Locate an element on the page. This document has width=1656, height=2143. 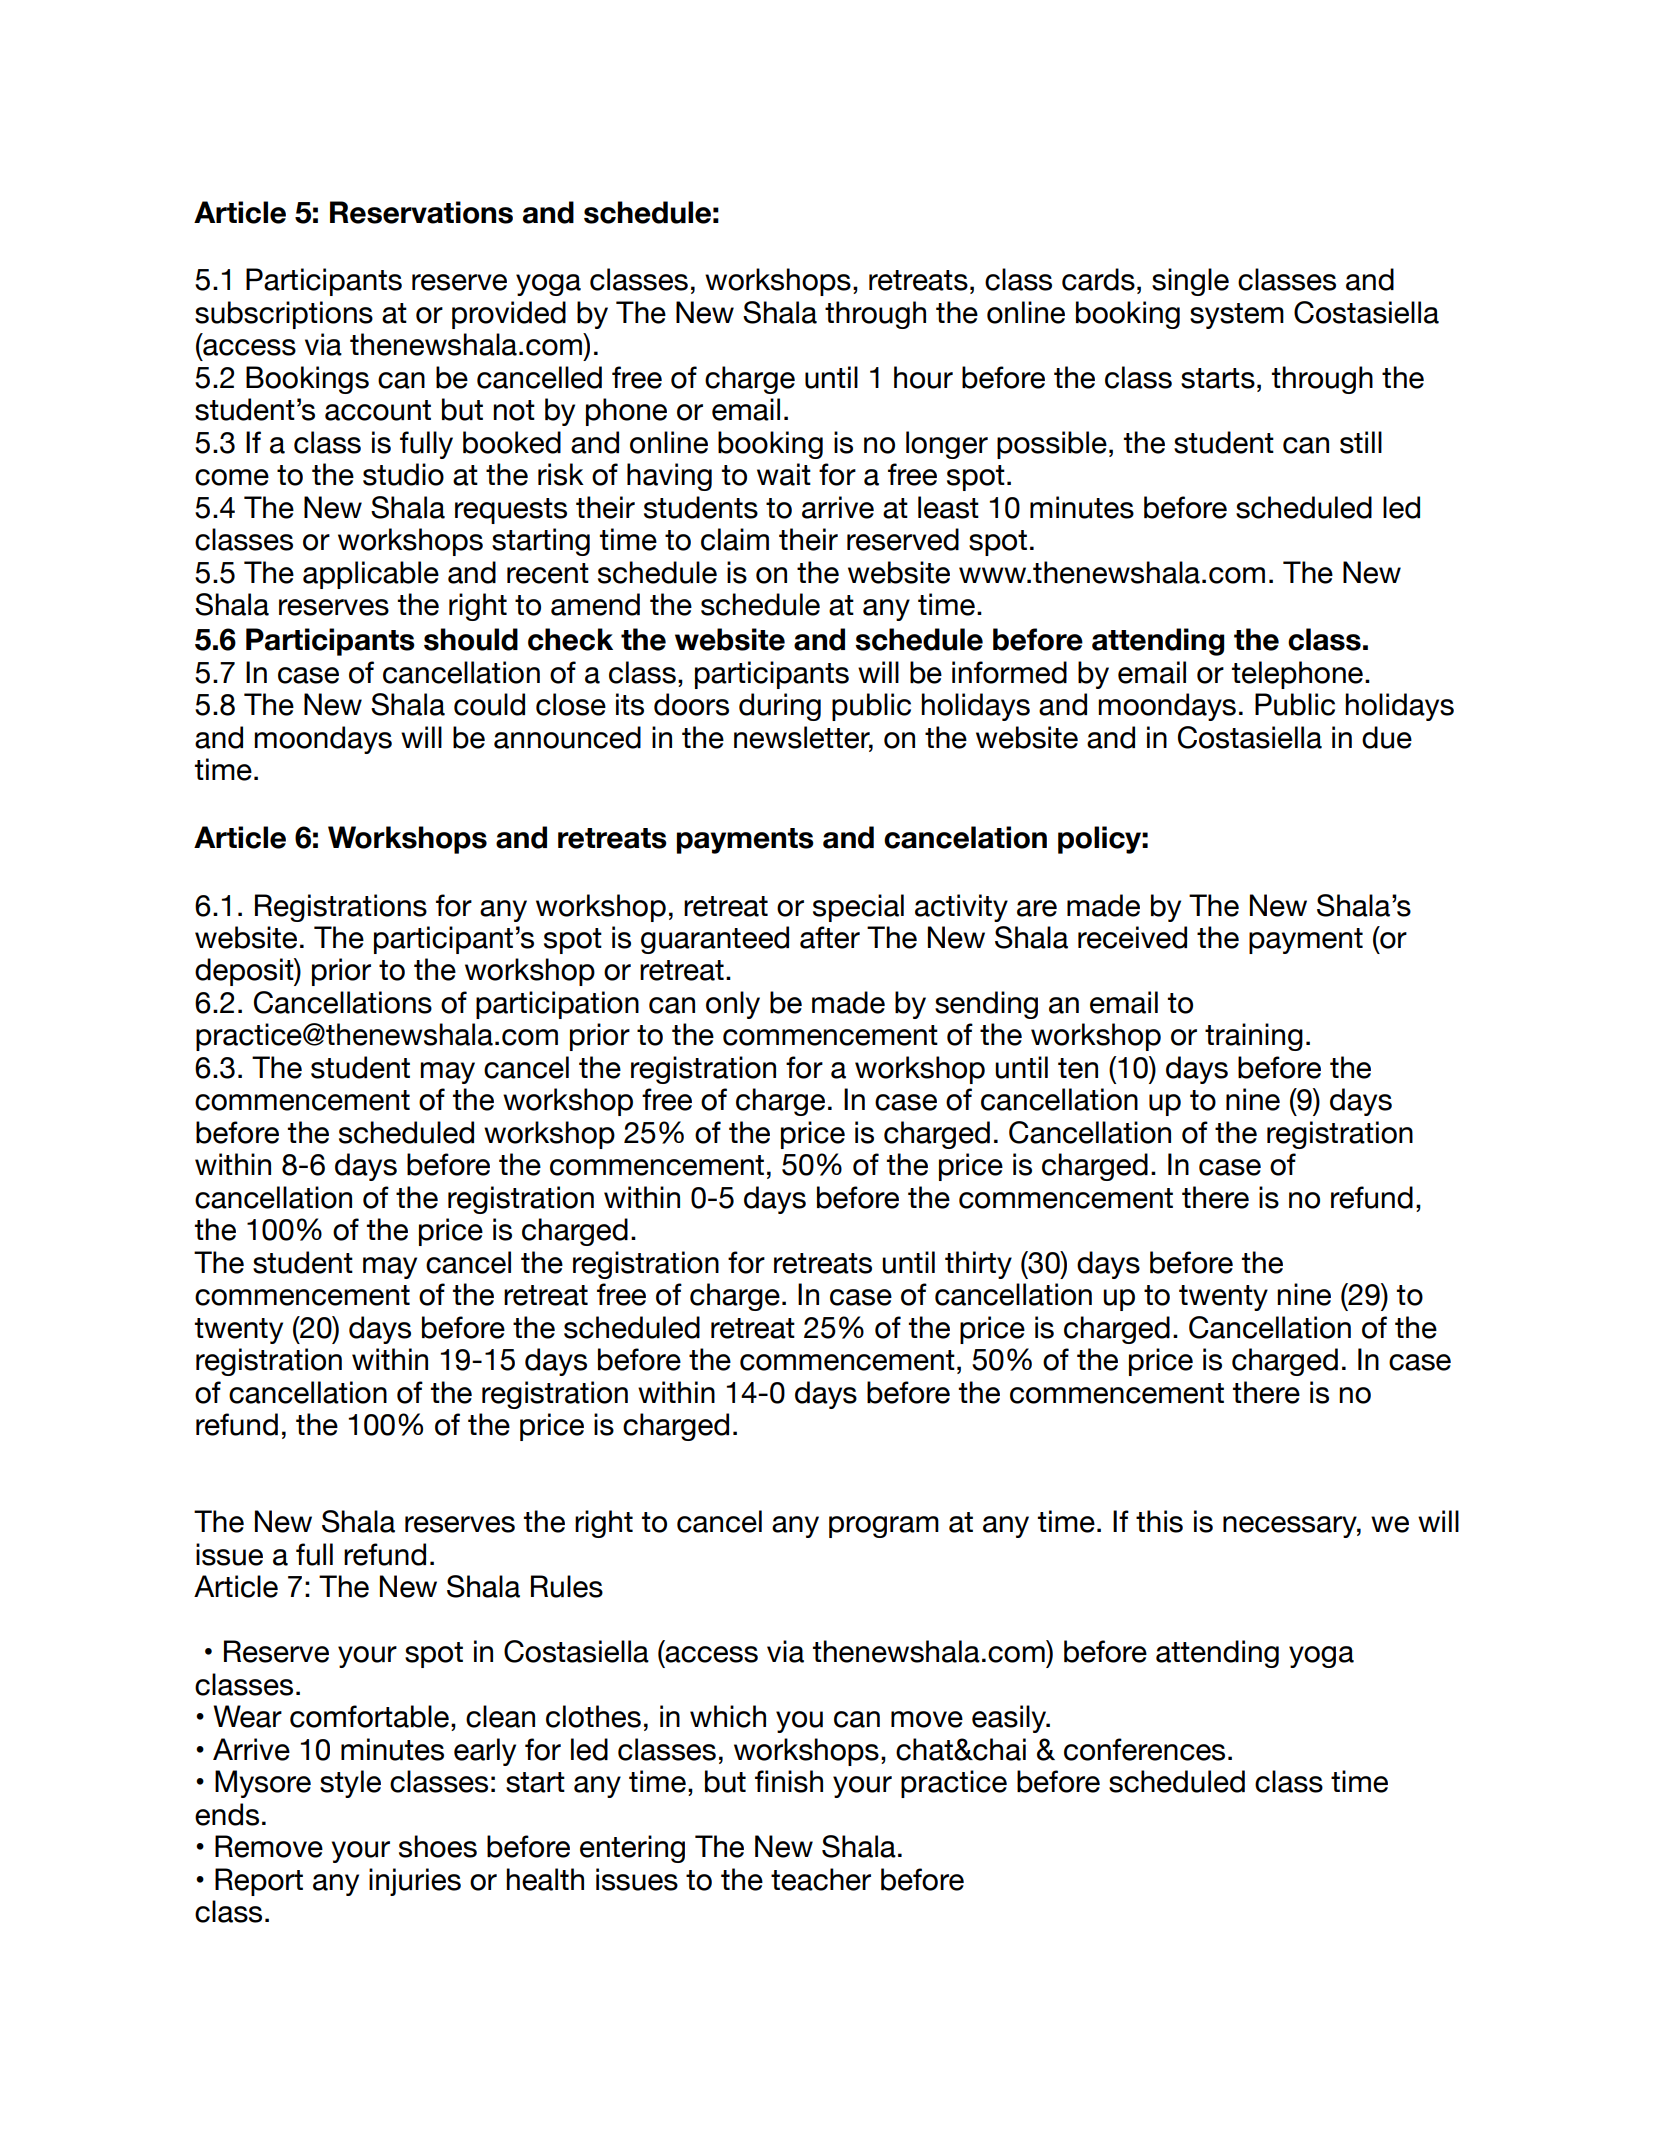
due is located at coordinates (1387, 737).
